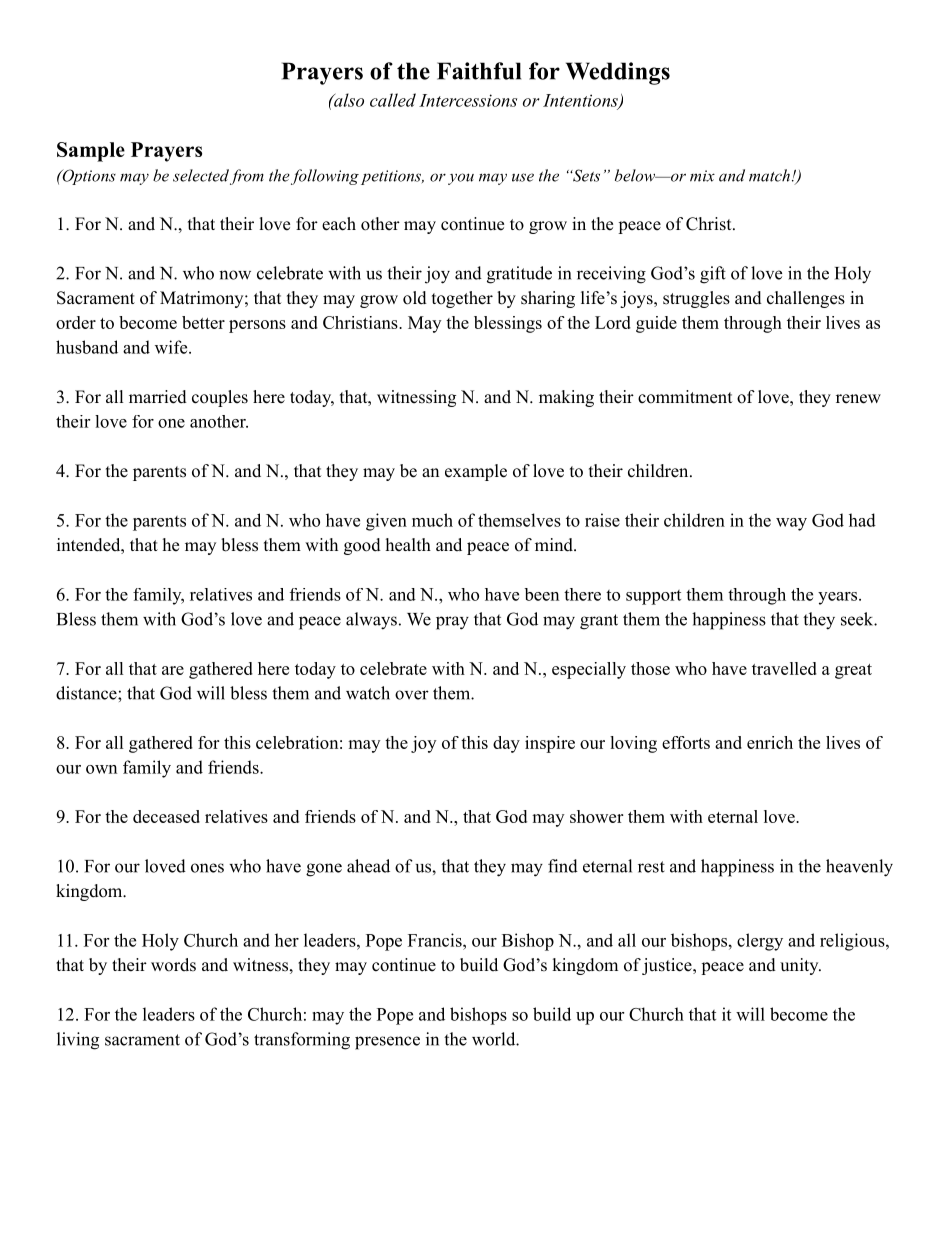 This screenshot has width=952, height=1233. What do you see at coordinates (362, 546) in the screenshot?
I see `good` at bounding box center [362, 546].
